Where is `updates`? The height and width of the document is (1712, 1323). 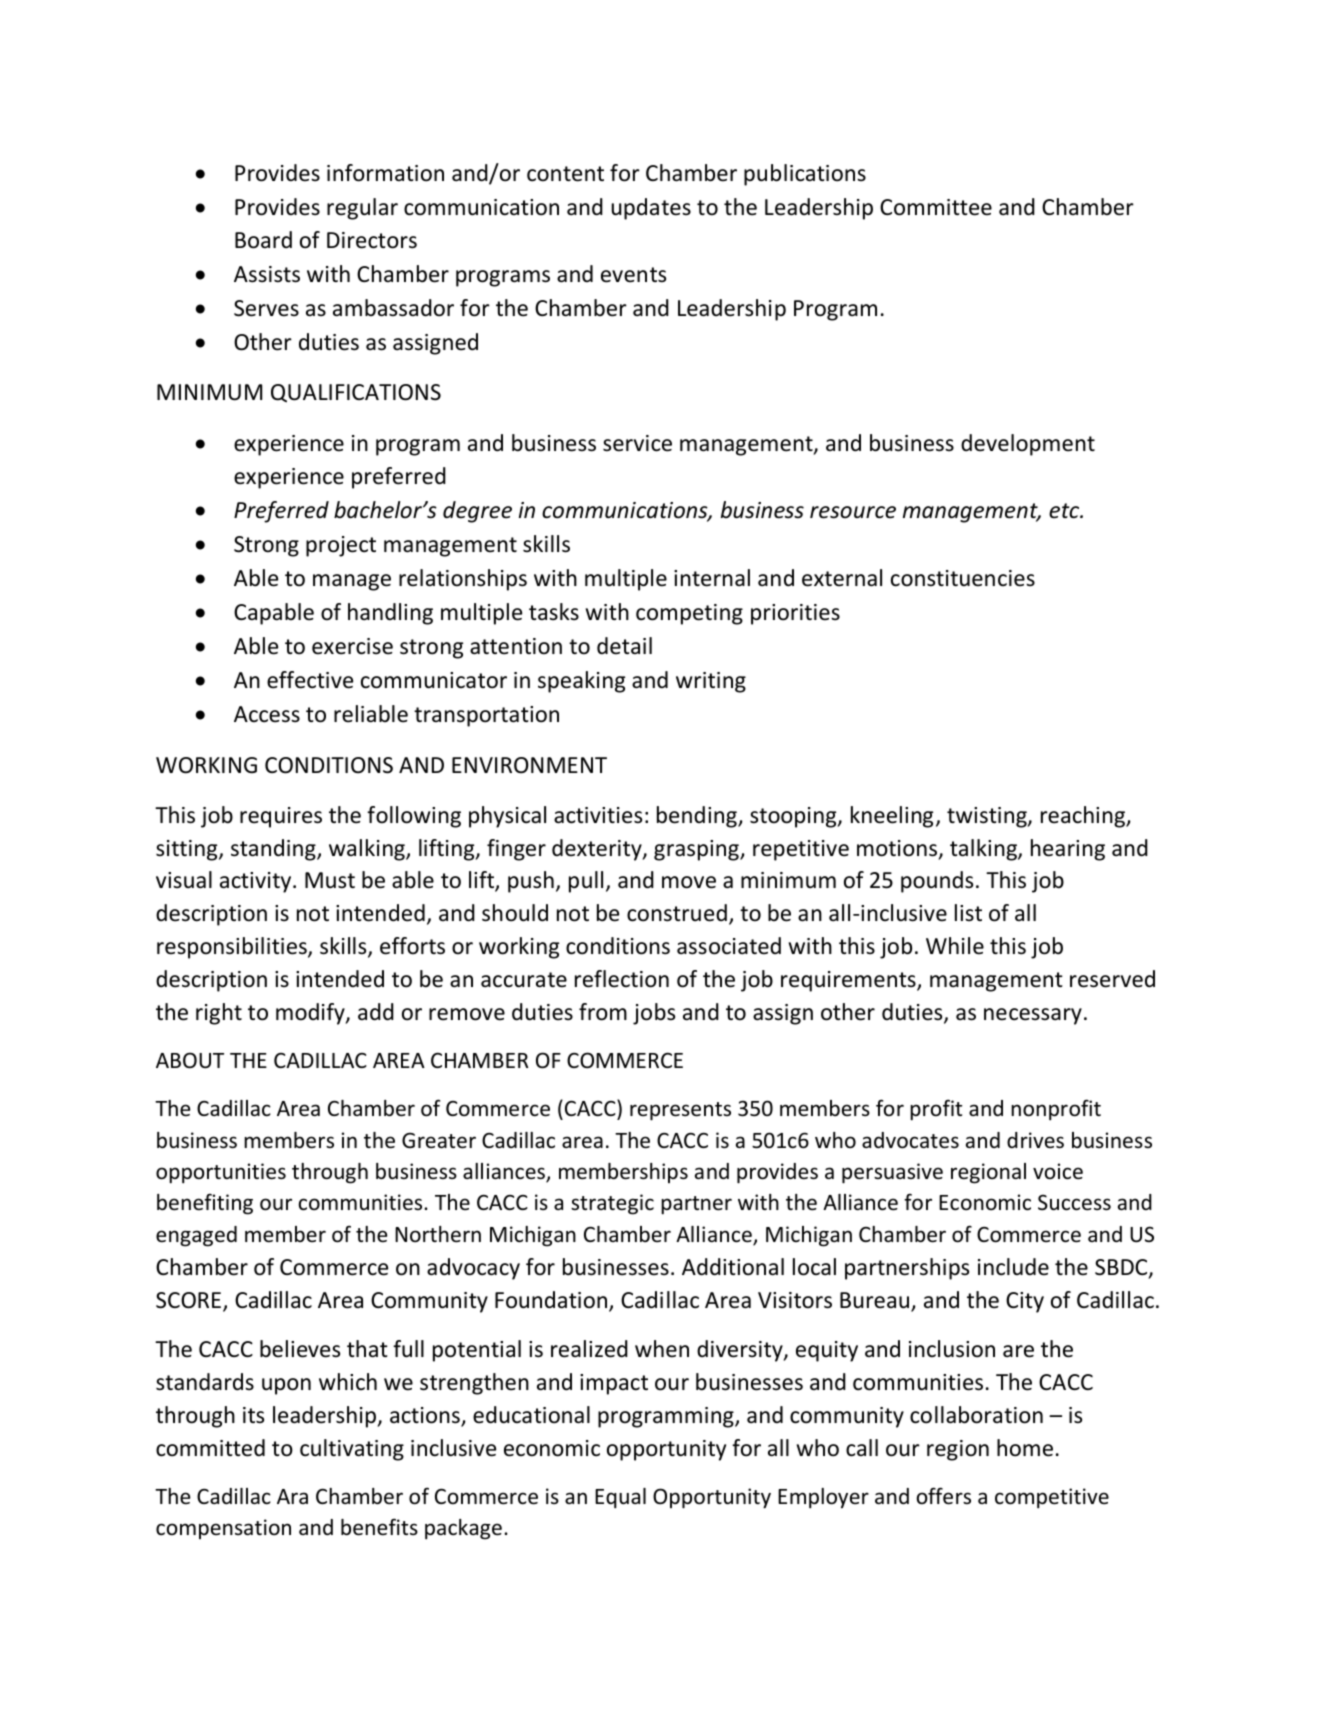
updates is located at coordinates (651, 209).
